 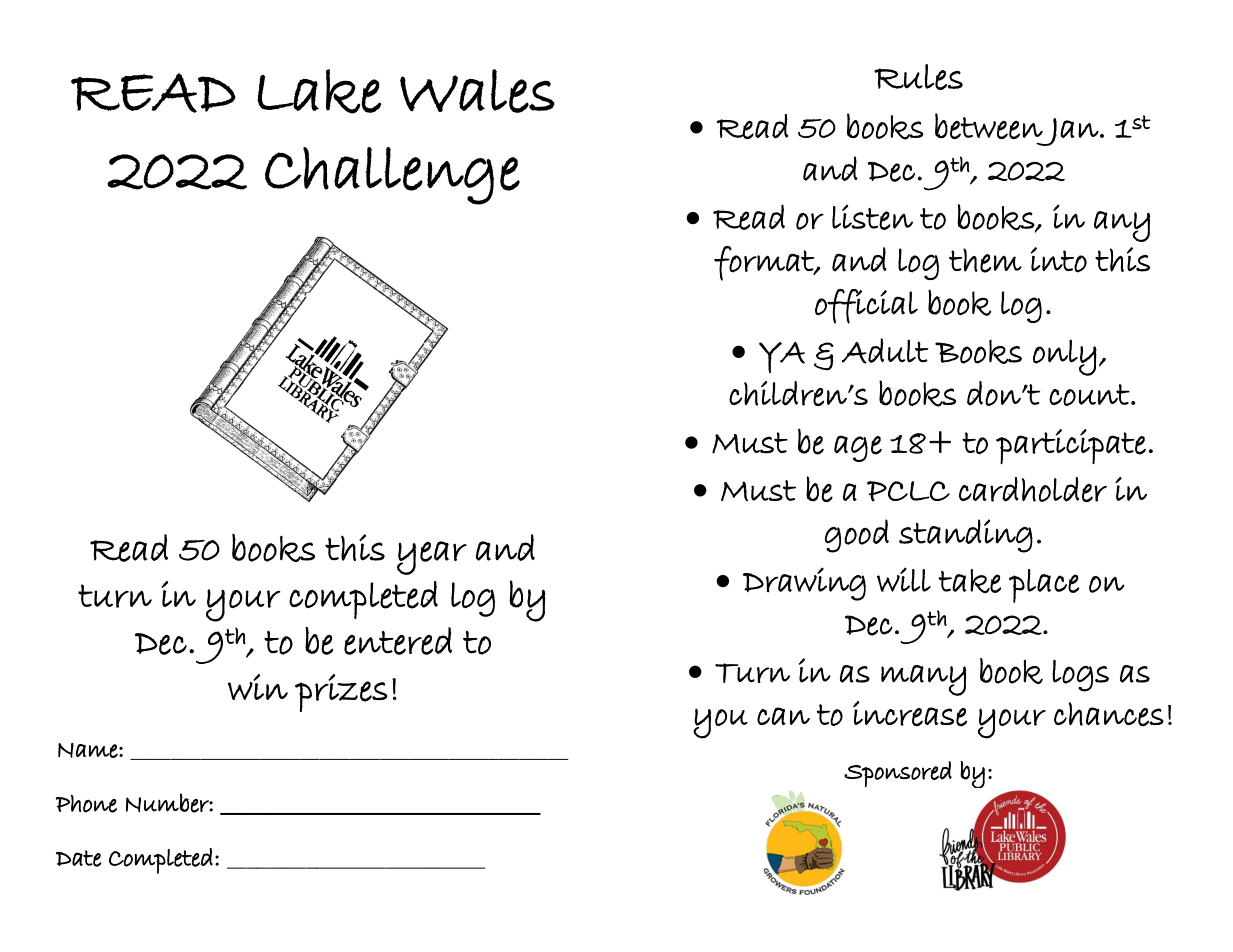 What do you see at coordinates (398, 641) in the screenshot?
I see `entered` at bounding box center [398, 641].
